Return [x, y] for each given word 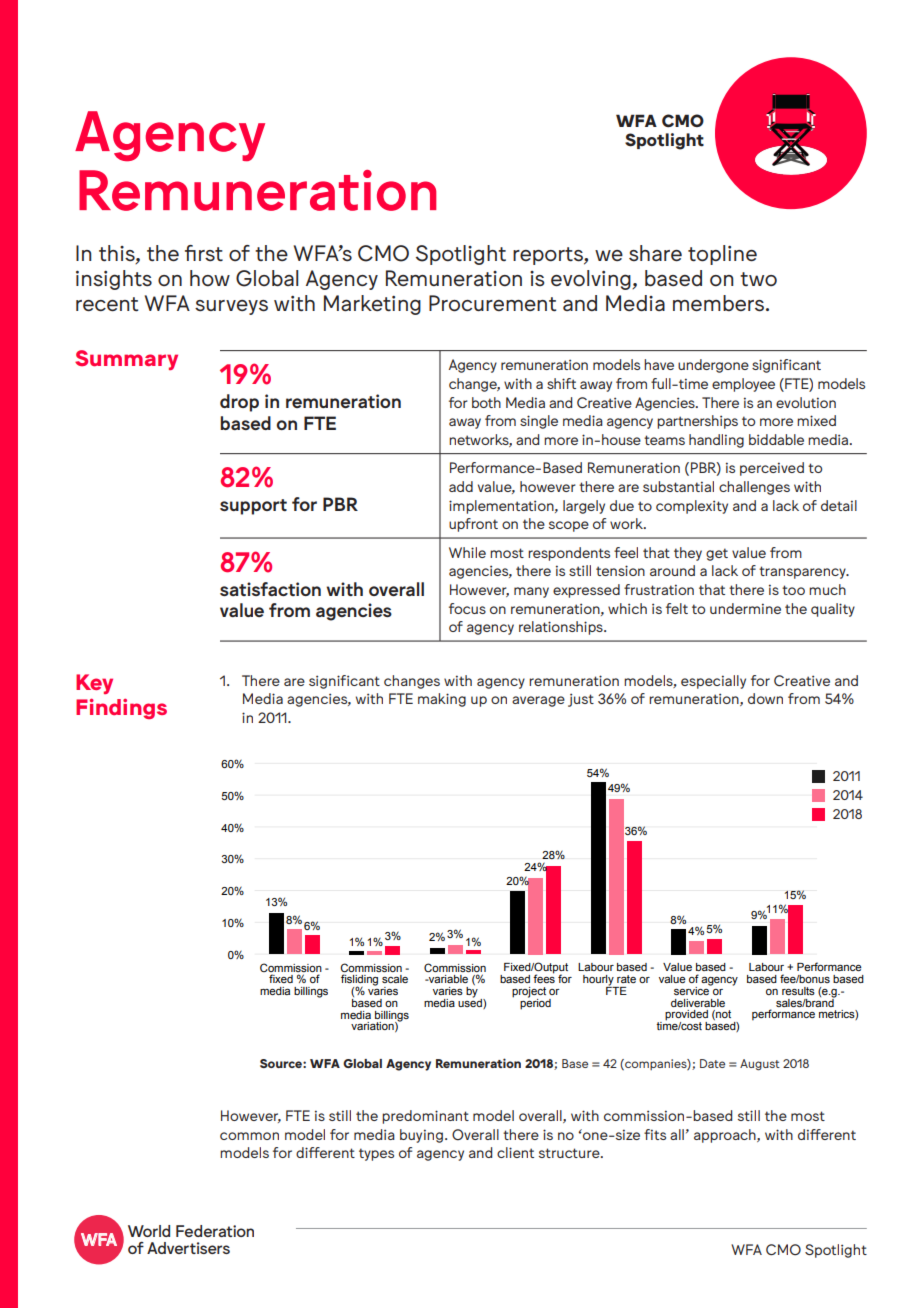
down [765, 698]
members [718, 303]
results [798, 991]
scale [395, 979]
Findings [121, 708]
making [442, 700]
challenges [754, 488]
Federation [215, 1231]
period [535, 1003]
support [253, 507]
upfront [473, 525]
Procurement [492, 303]
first [204, 253]
